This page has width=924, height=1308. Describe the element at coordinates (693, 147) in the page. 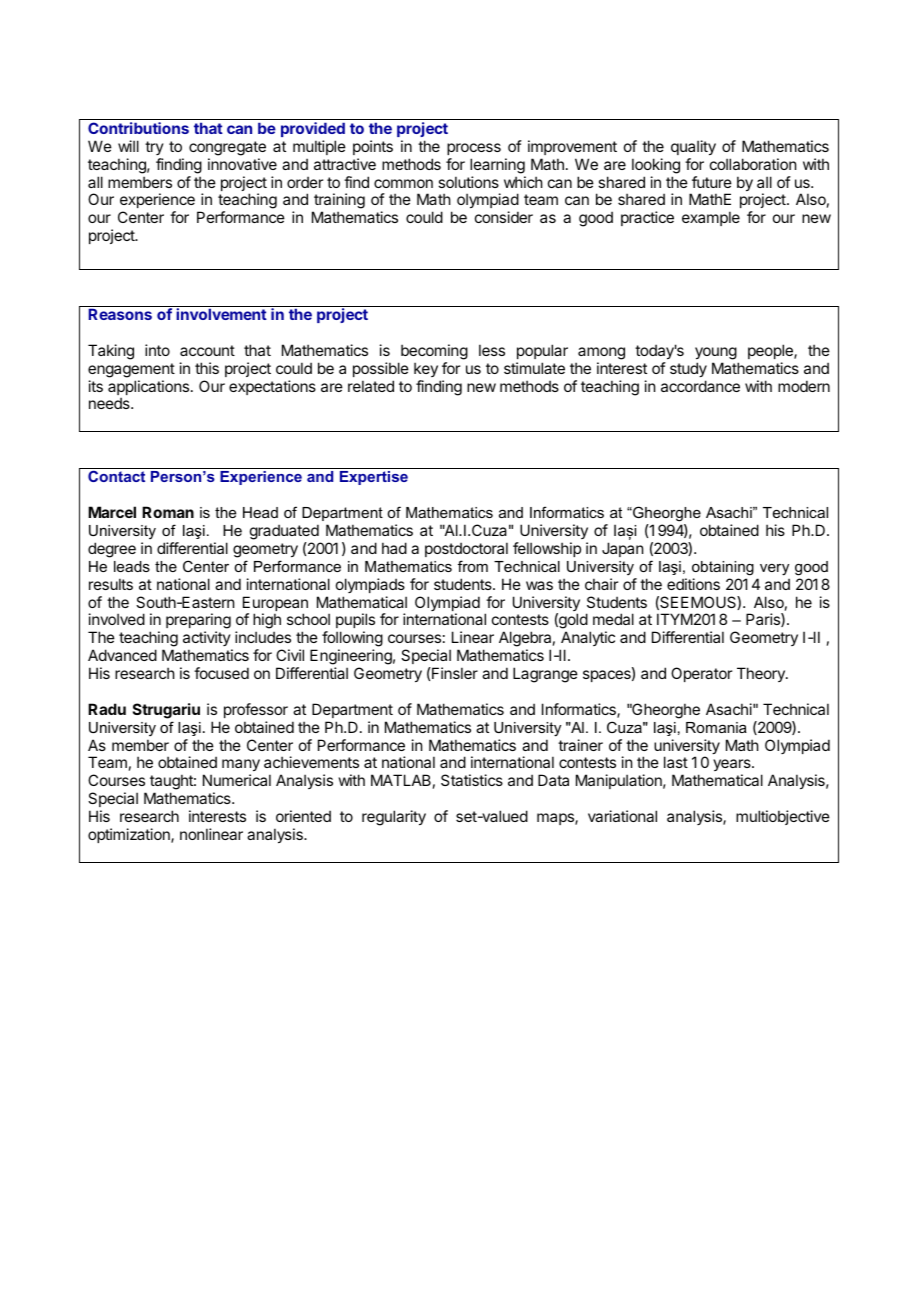

I see `quality` at that location.
